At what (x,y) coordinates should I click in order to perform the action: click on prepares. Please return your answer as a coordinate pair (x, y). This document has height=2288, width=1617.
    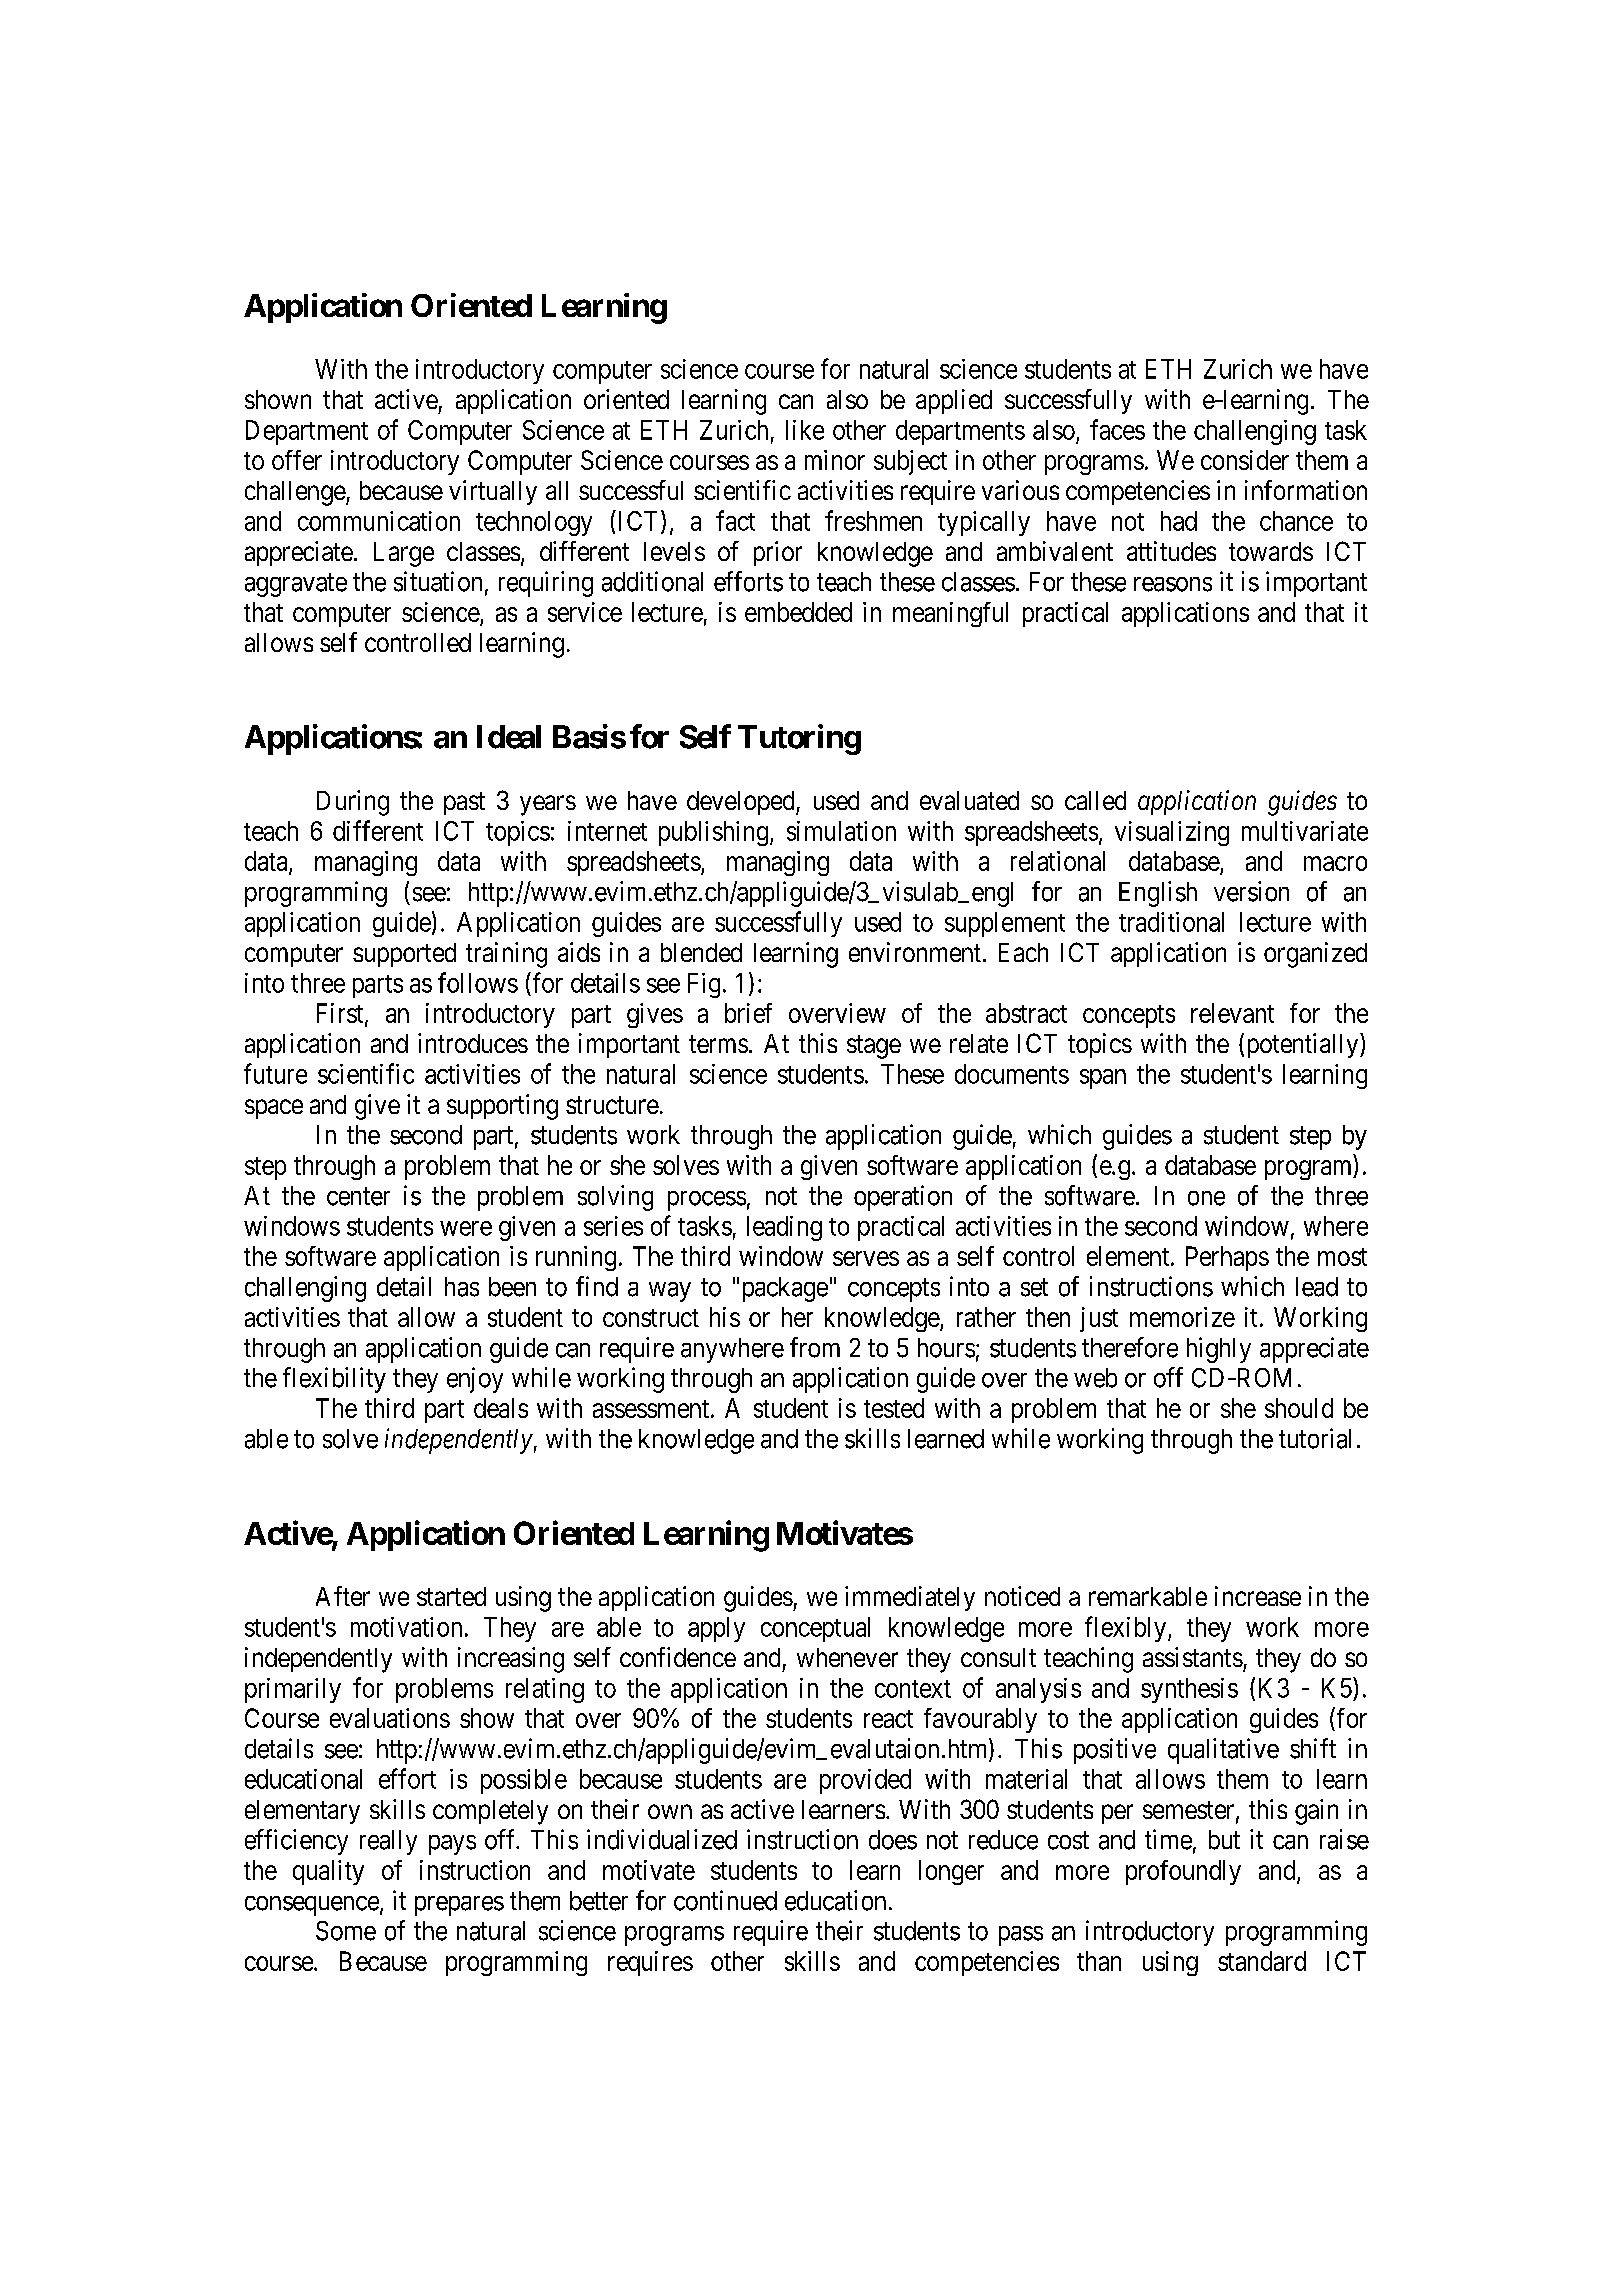
    Looking at the image, I should click on (459, 1906).
